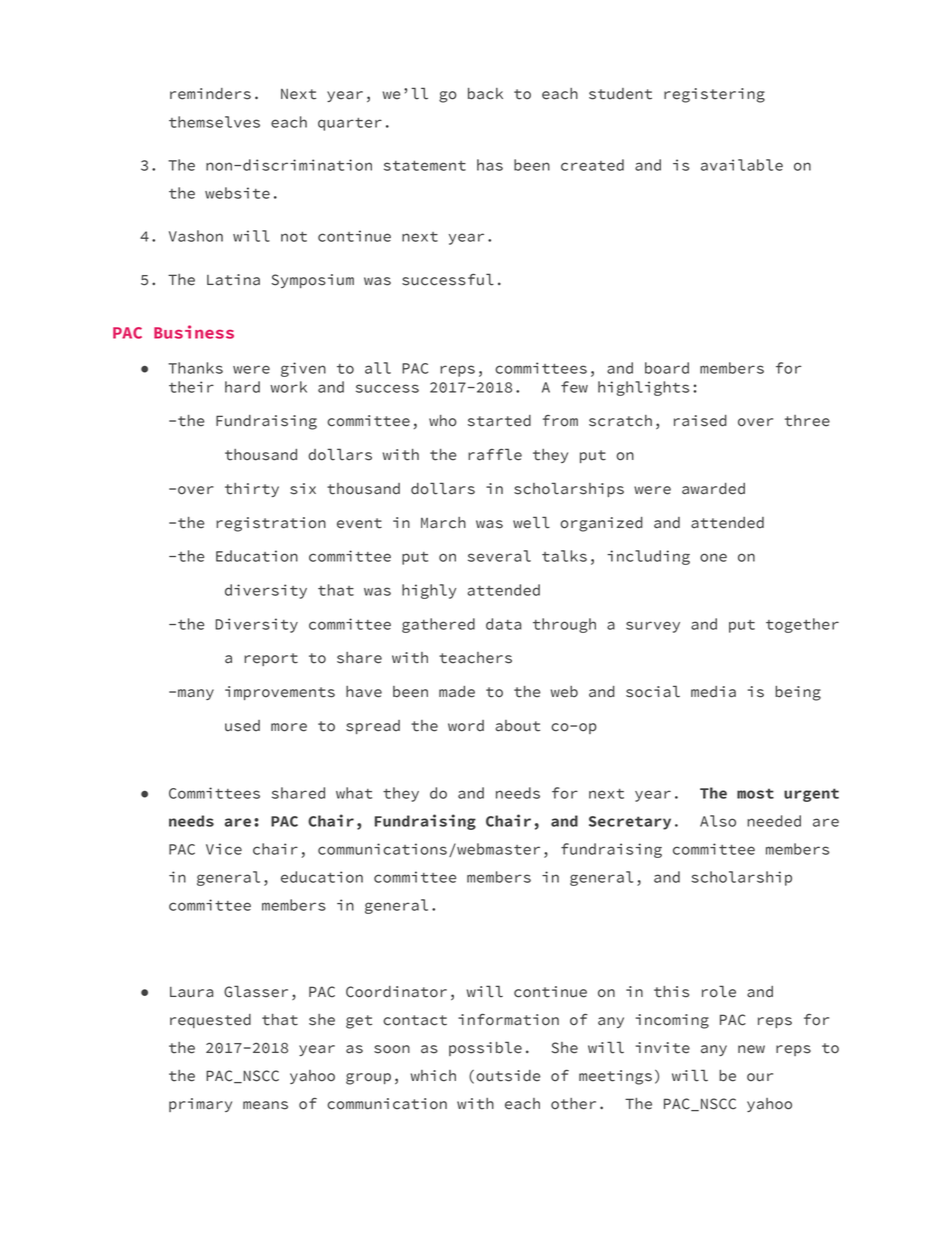 The width and height of the screenshot is (952, 1233). What do you see at coordinates (714, 95) in the screenshot?
I see `registering` at bounding box center [714, 95].
